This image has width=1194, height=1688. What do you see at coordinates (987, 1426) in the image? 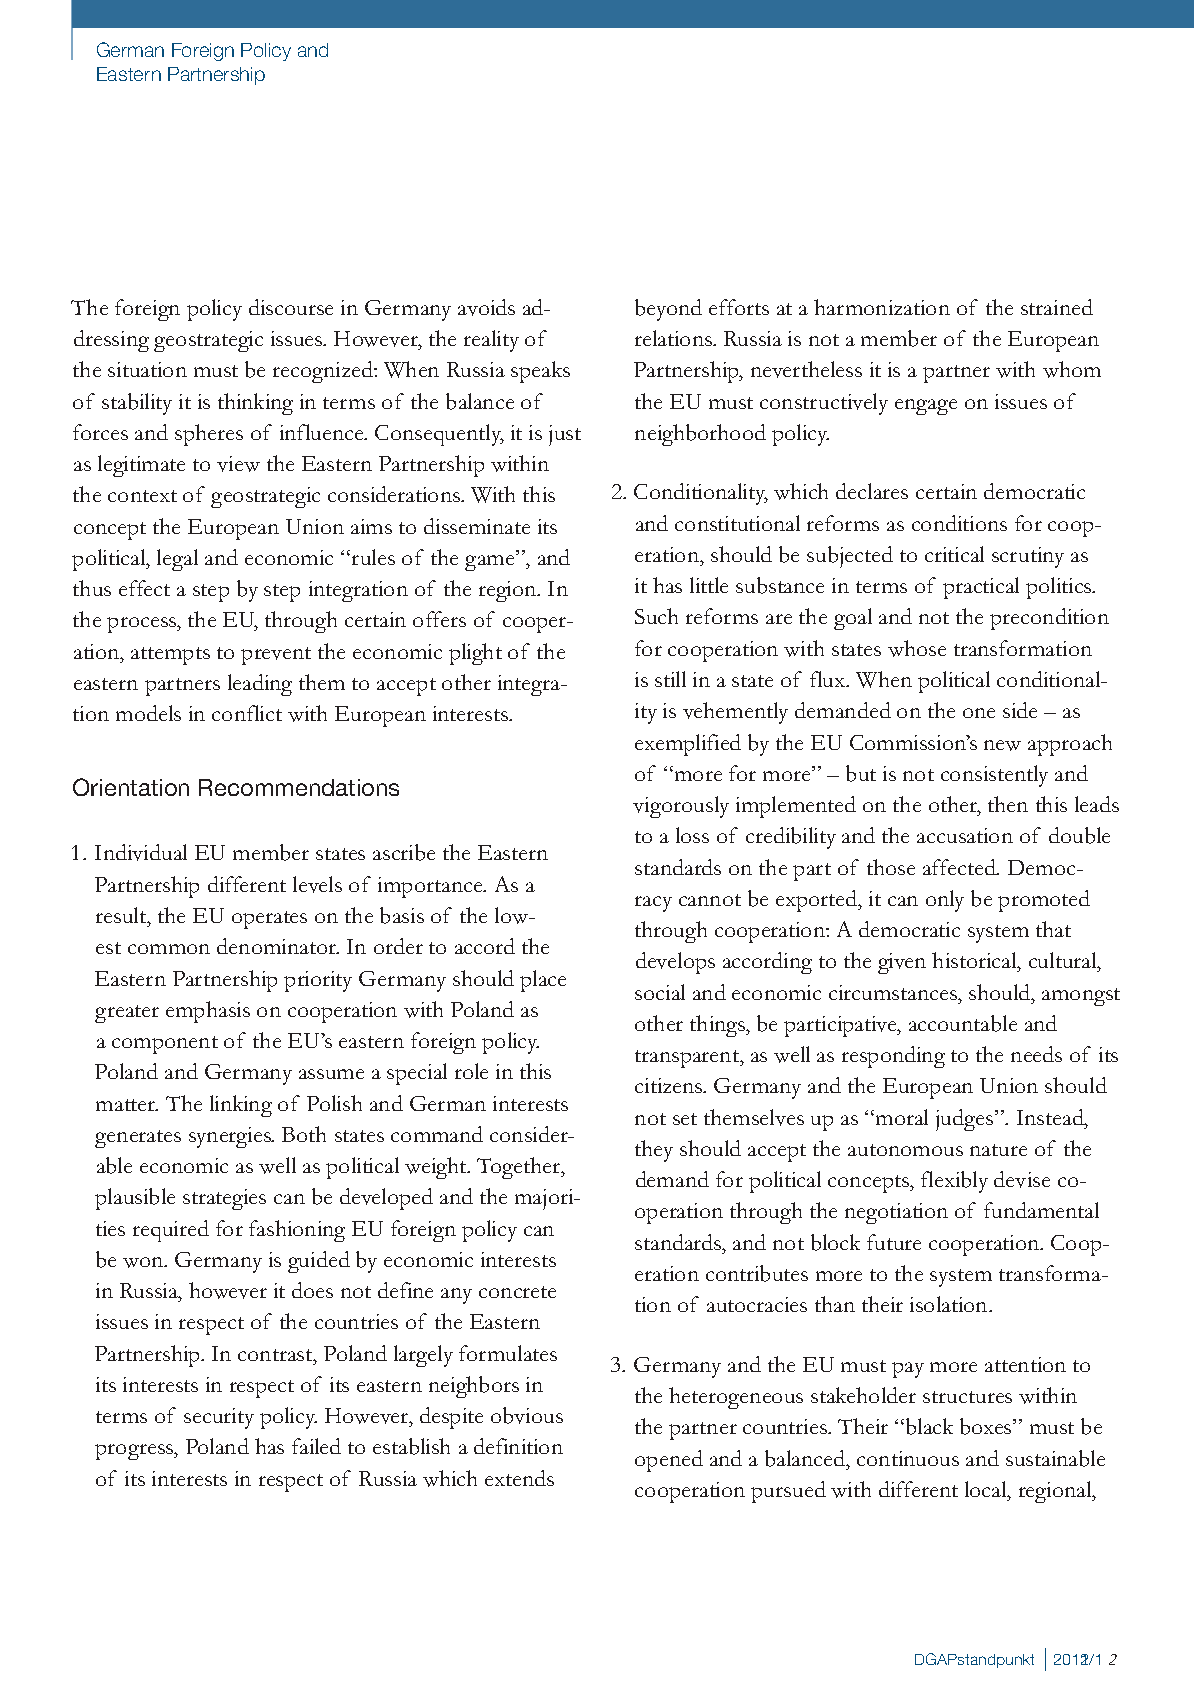
I see `boxes` at bounding box center [987, 1426].
